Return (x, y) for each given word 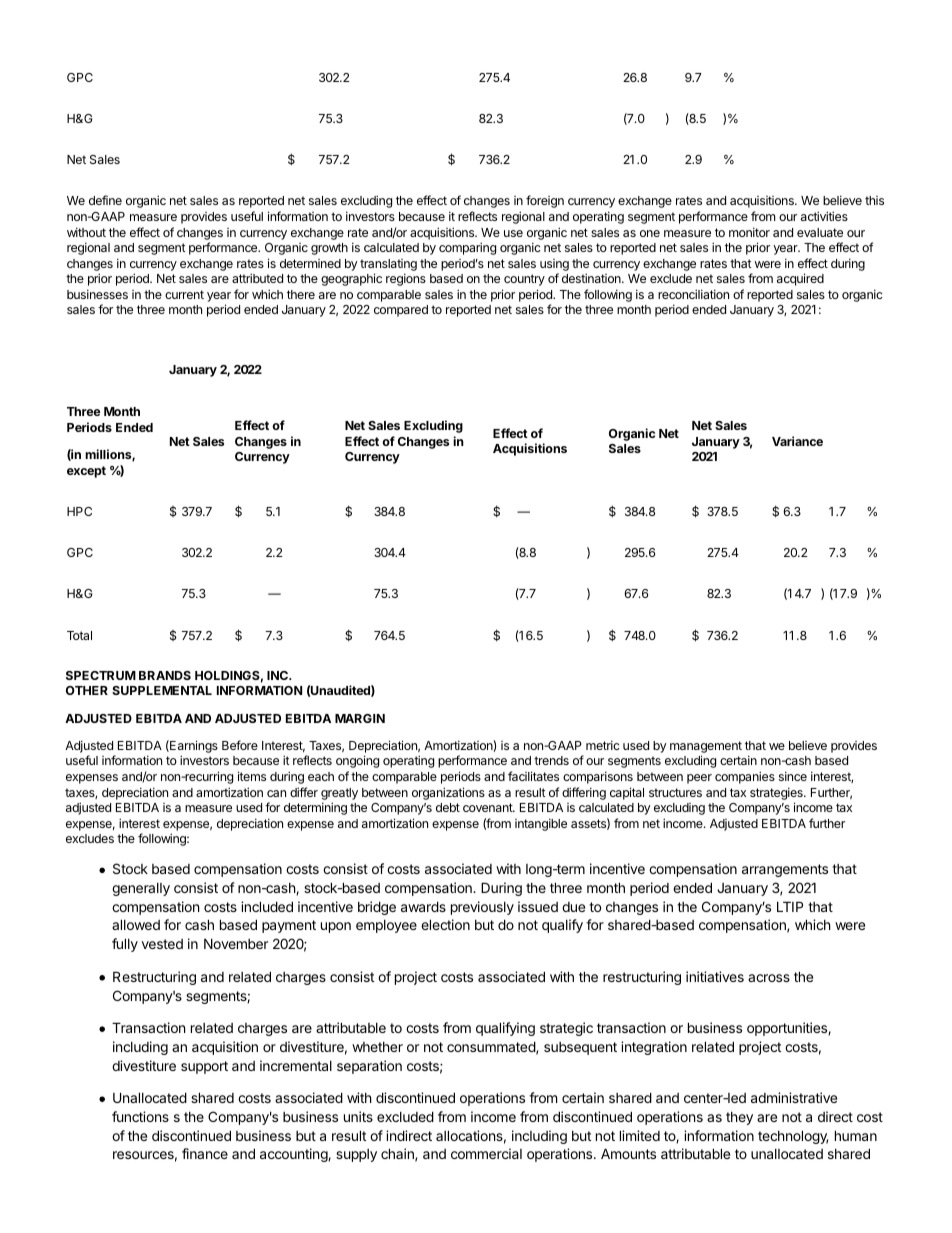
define (105, 200)
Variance (797, 441)
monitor (749, 232)
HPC (79, 511)
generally (141, 889)
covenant (489, 807)
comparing (467, 248)
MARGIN (360, 718)
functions (140, 1116)
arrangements (785, 870)
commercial (486, 1153)
